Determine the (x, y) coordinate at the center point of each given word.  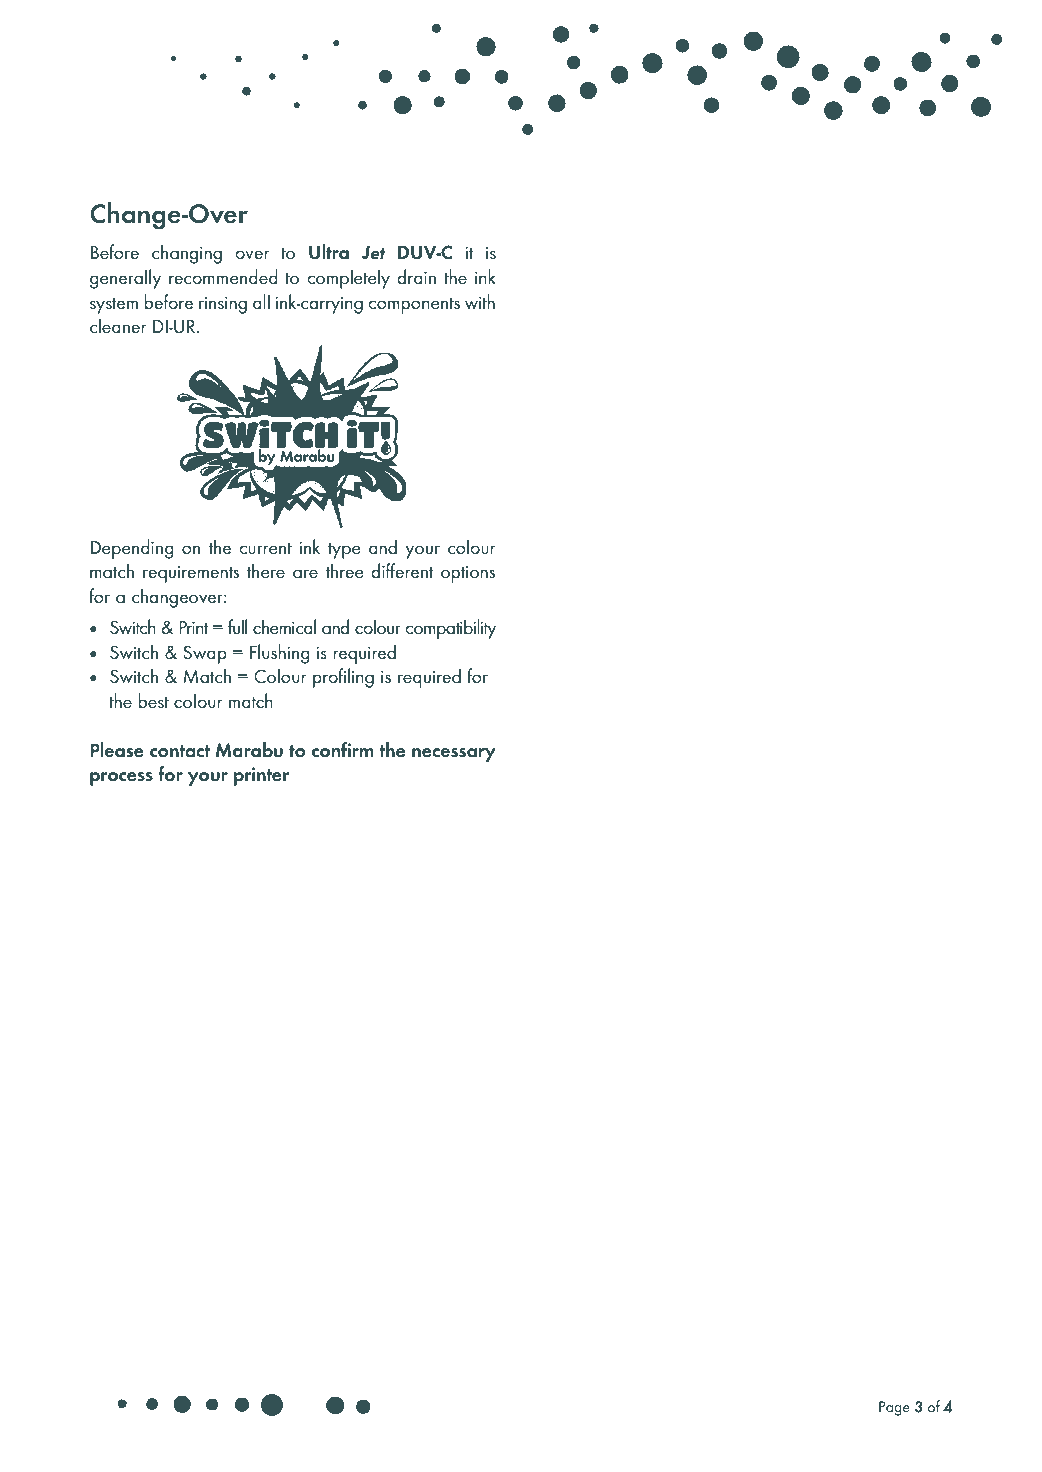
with (480, 301)
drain (417, 276)
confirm (342, 750)
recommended (223, 277)
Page (894, 1408)
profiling (343, 678)
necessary (454, 755)
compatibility (451, 629)
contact (180, 751)
